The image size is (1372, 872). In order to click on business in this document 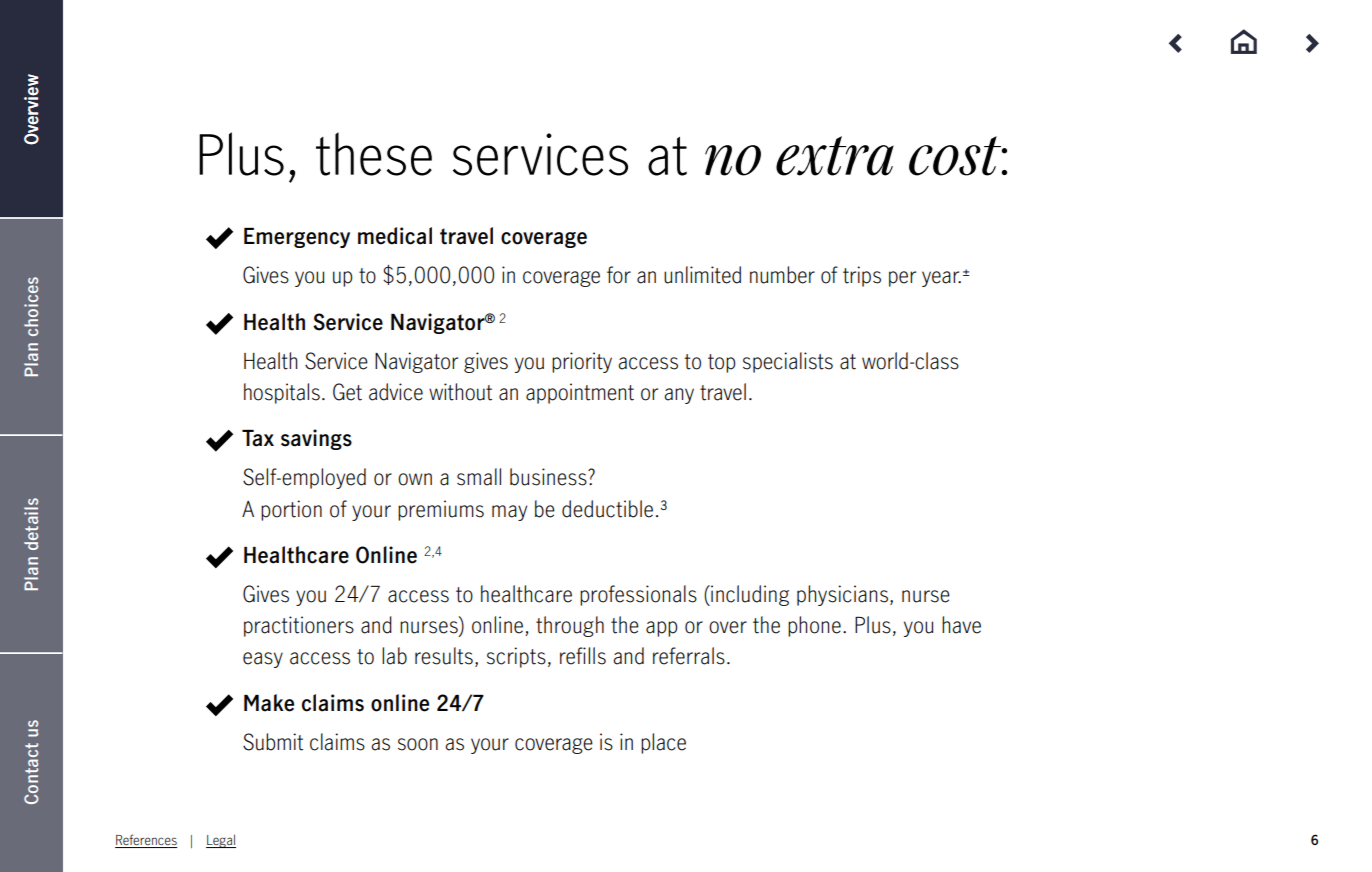, I will do `click(549, 477)`.
